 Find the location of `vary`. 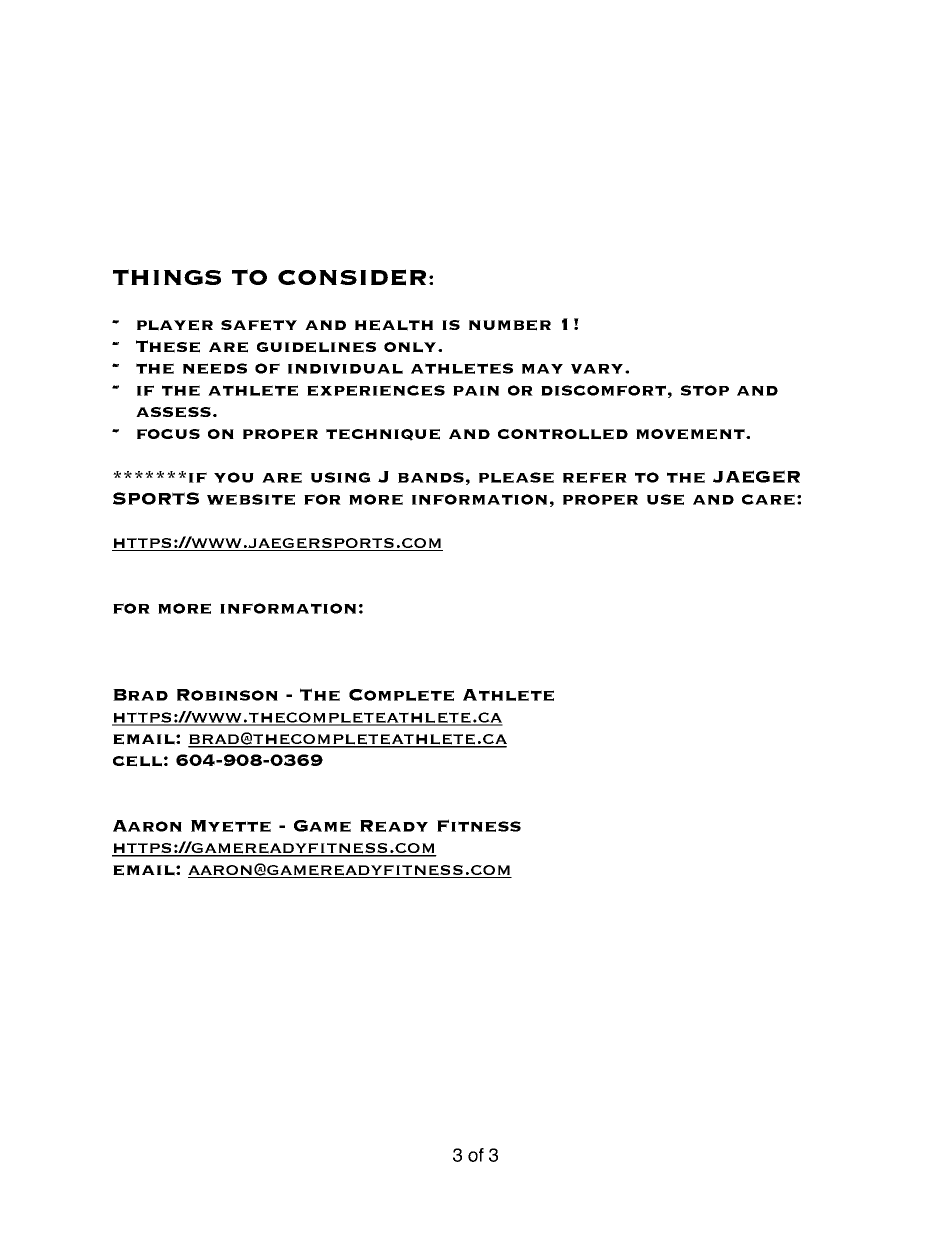

vary is located at coordinates (598, 369).
